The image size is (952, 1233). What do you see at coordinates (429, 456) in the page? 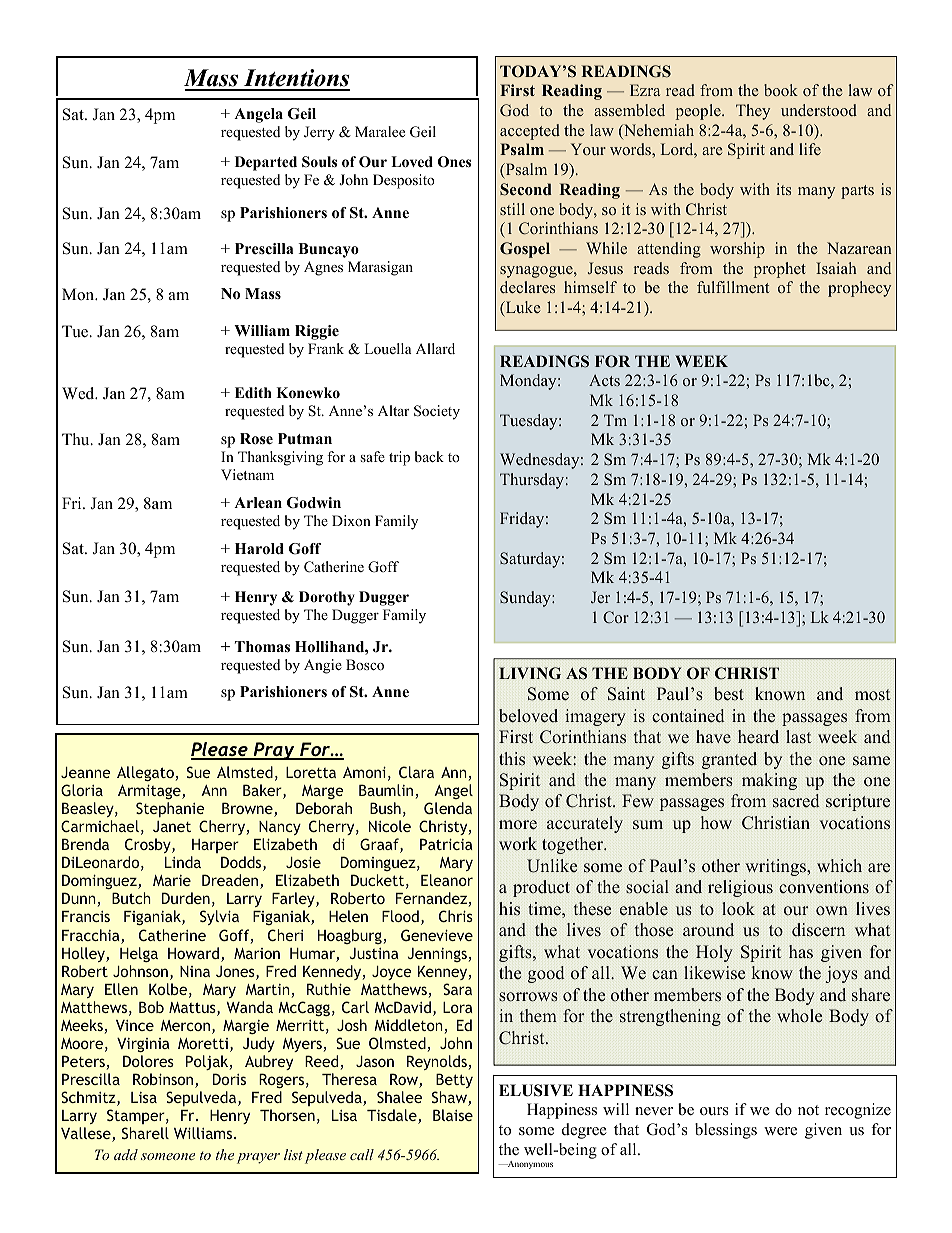
I see `back` at bounding box center [429, 456].
